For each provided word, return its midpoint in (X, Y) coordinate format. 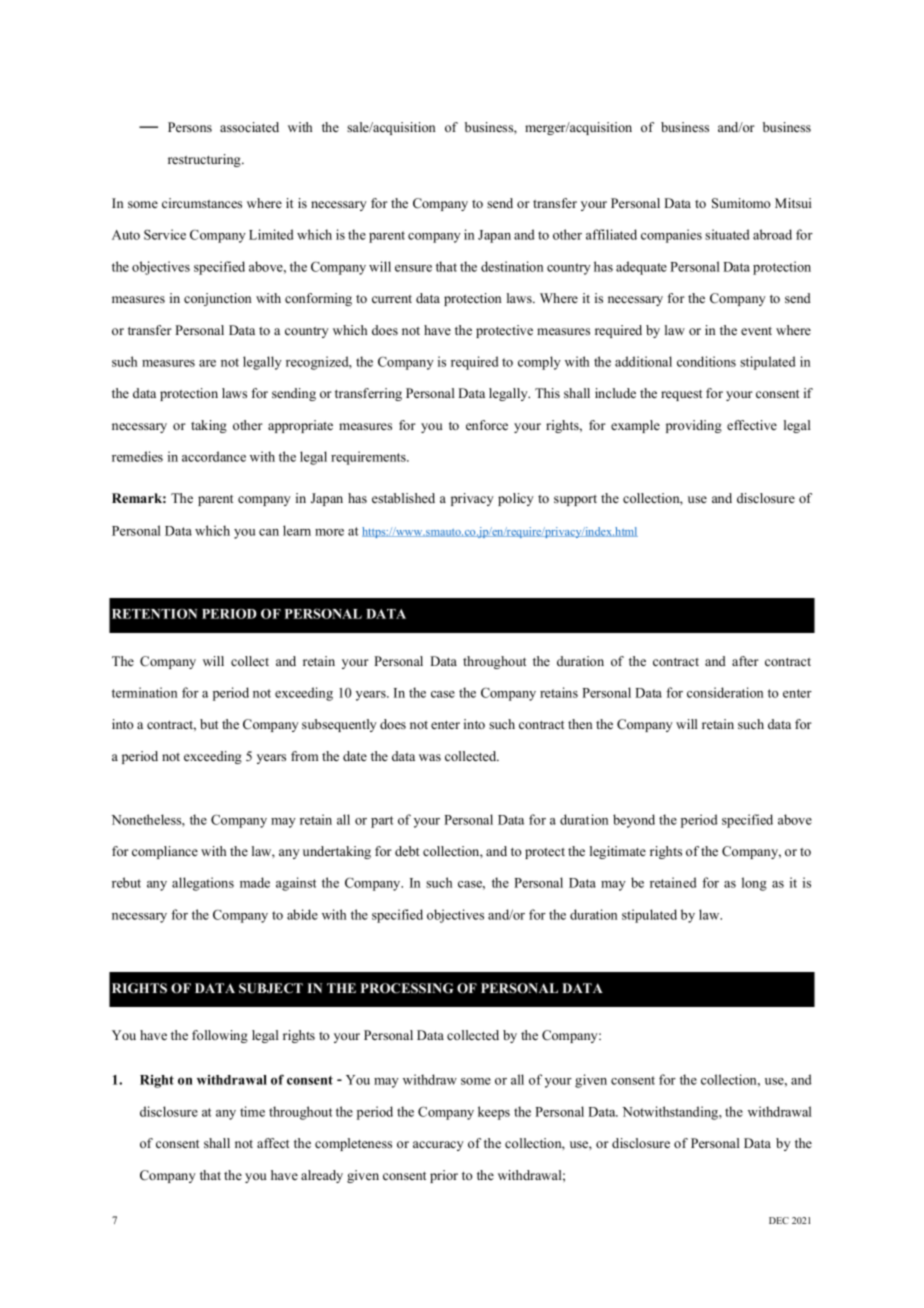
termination (144, 692)
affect (273, 1143)
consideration (725, 692)
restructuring (205, 160)
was (430, 757)
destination (512, 266)
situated (727, 234)
